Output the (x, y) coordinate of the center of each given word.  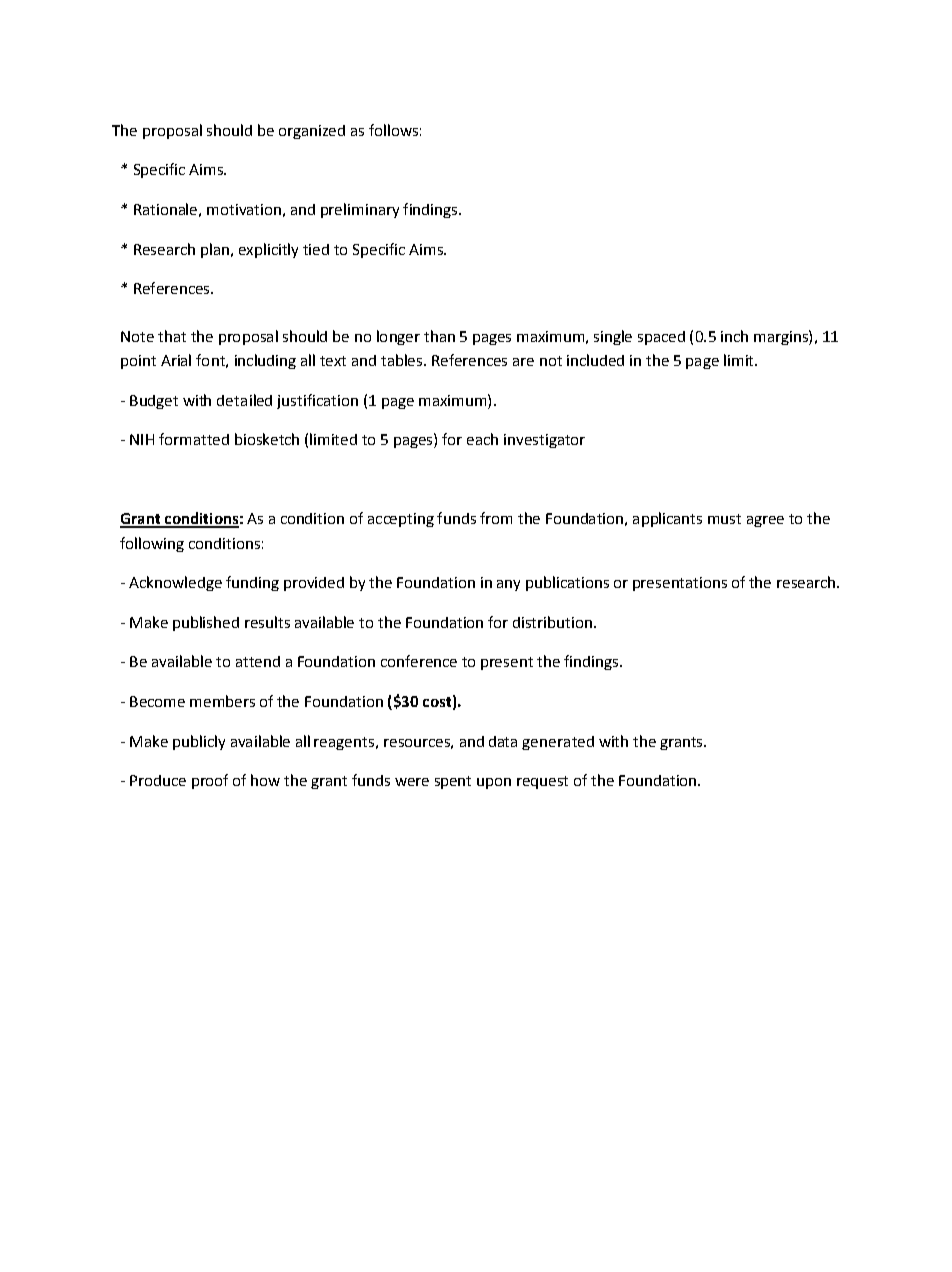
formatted (194, 439)
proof (210, 781)
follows (393, 130)
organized (312, 132)
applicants (667, 519)
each (482, 439)
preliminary (360, 210)
